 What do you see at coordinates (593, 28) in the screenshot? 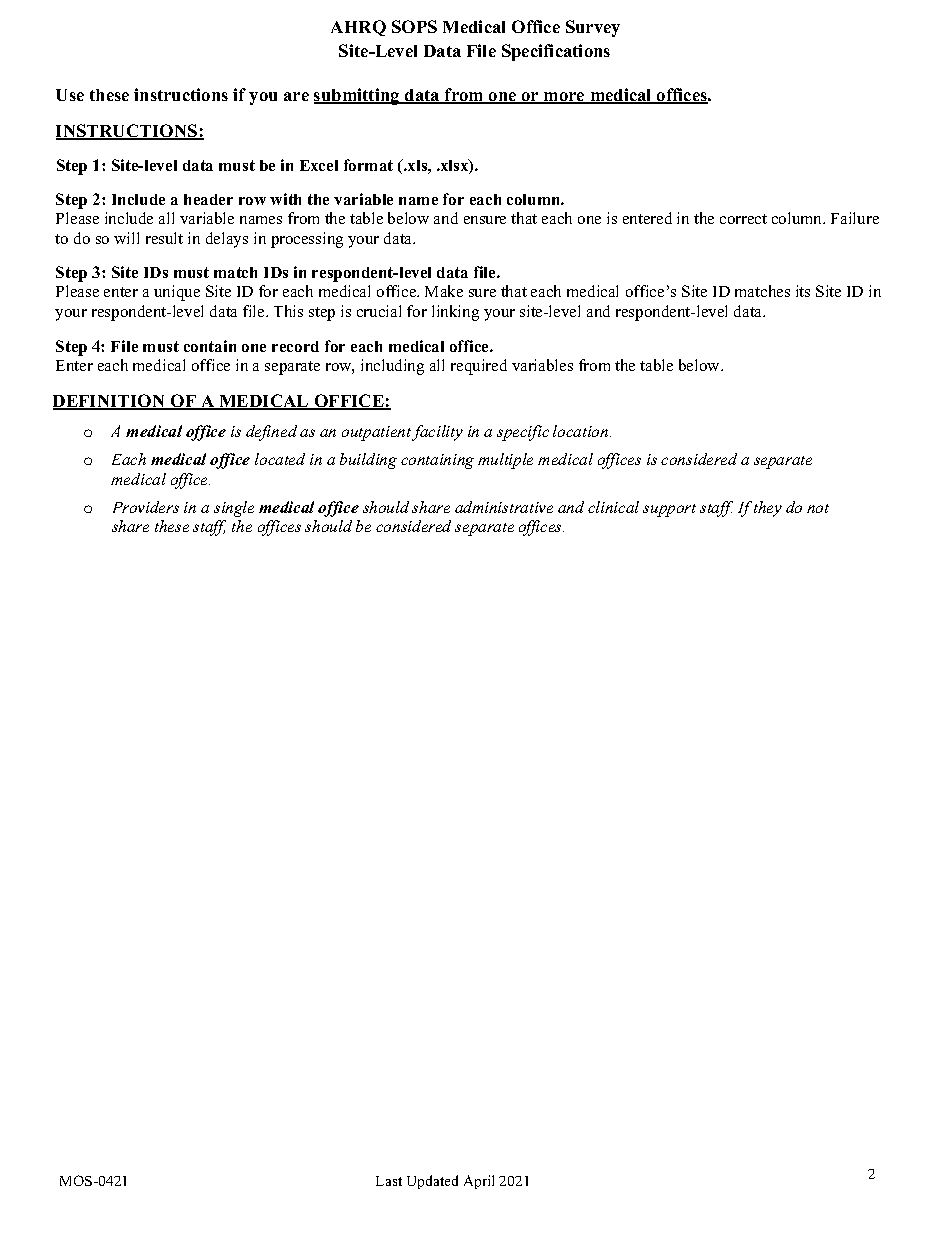
I see `Survey` at bounding box center [593, 28].
